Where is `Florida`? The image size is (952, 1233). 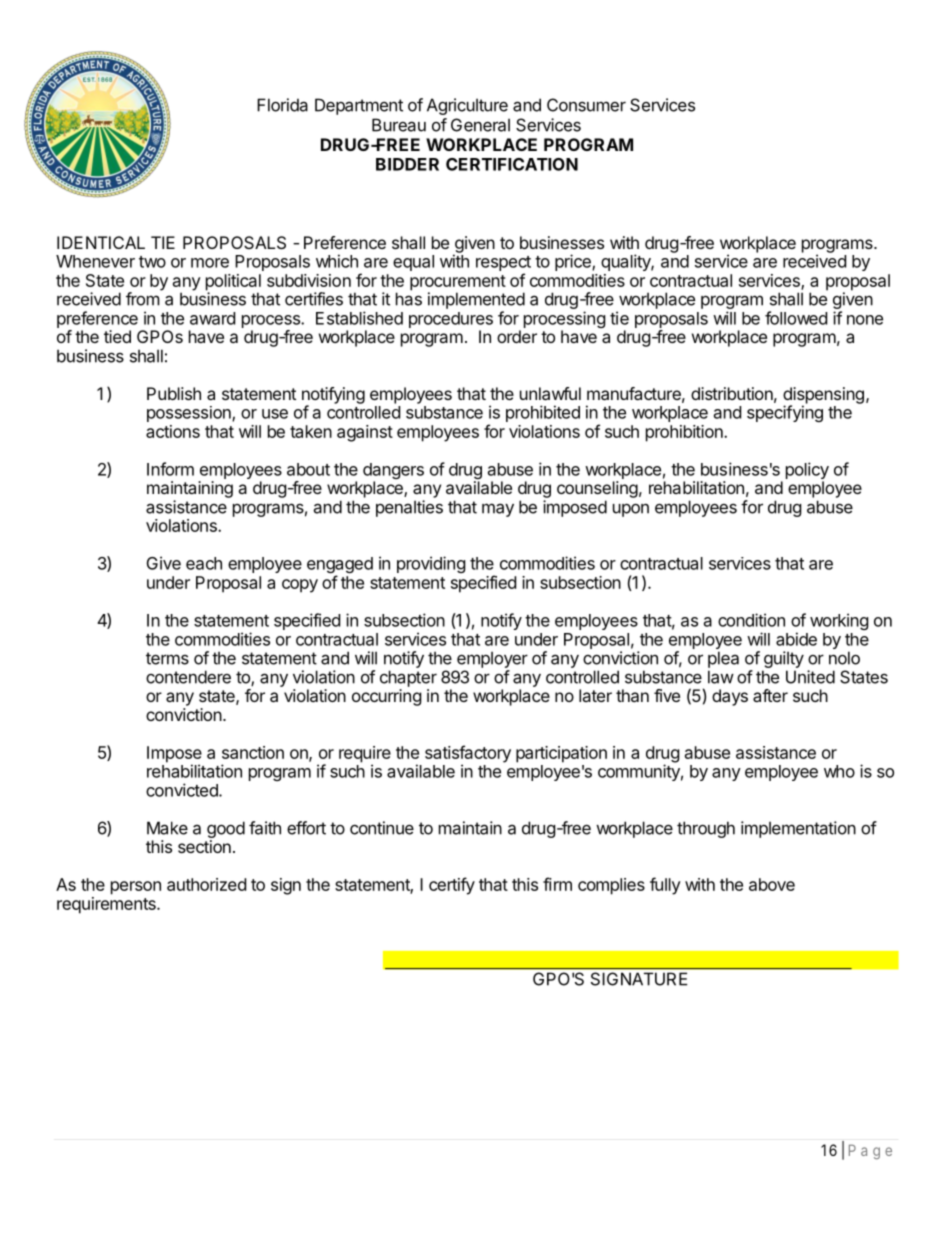
Florida is located at coordinates (282, 105).
